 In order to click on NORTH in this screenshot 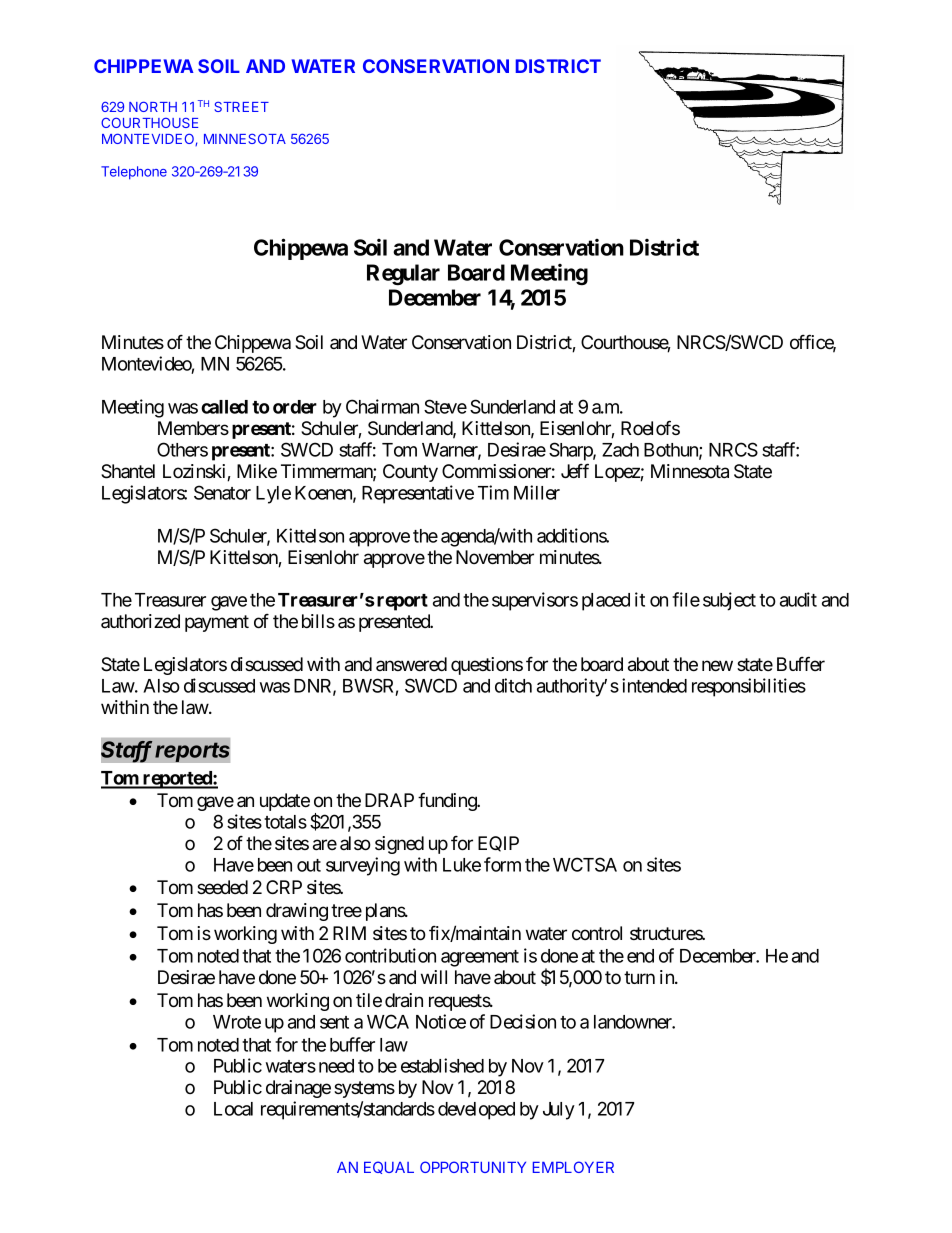, I will do `click(153, 106)`.
